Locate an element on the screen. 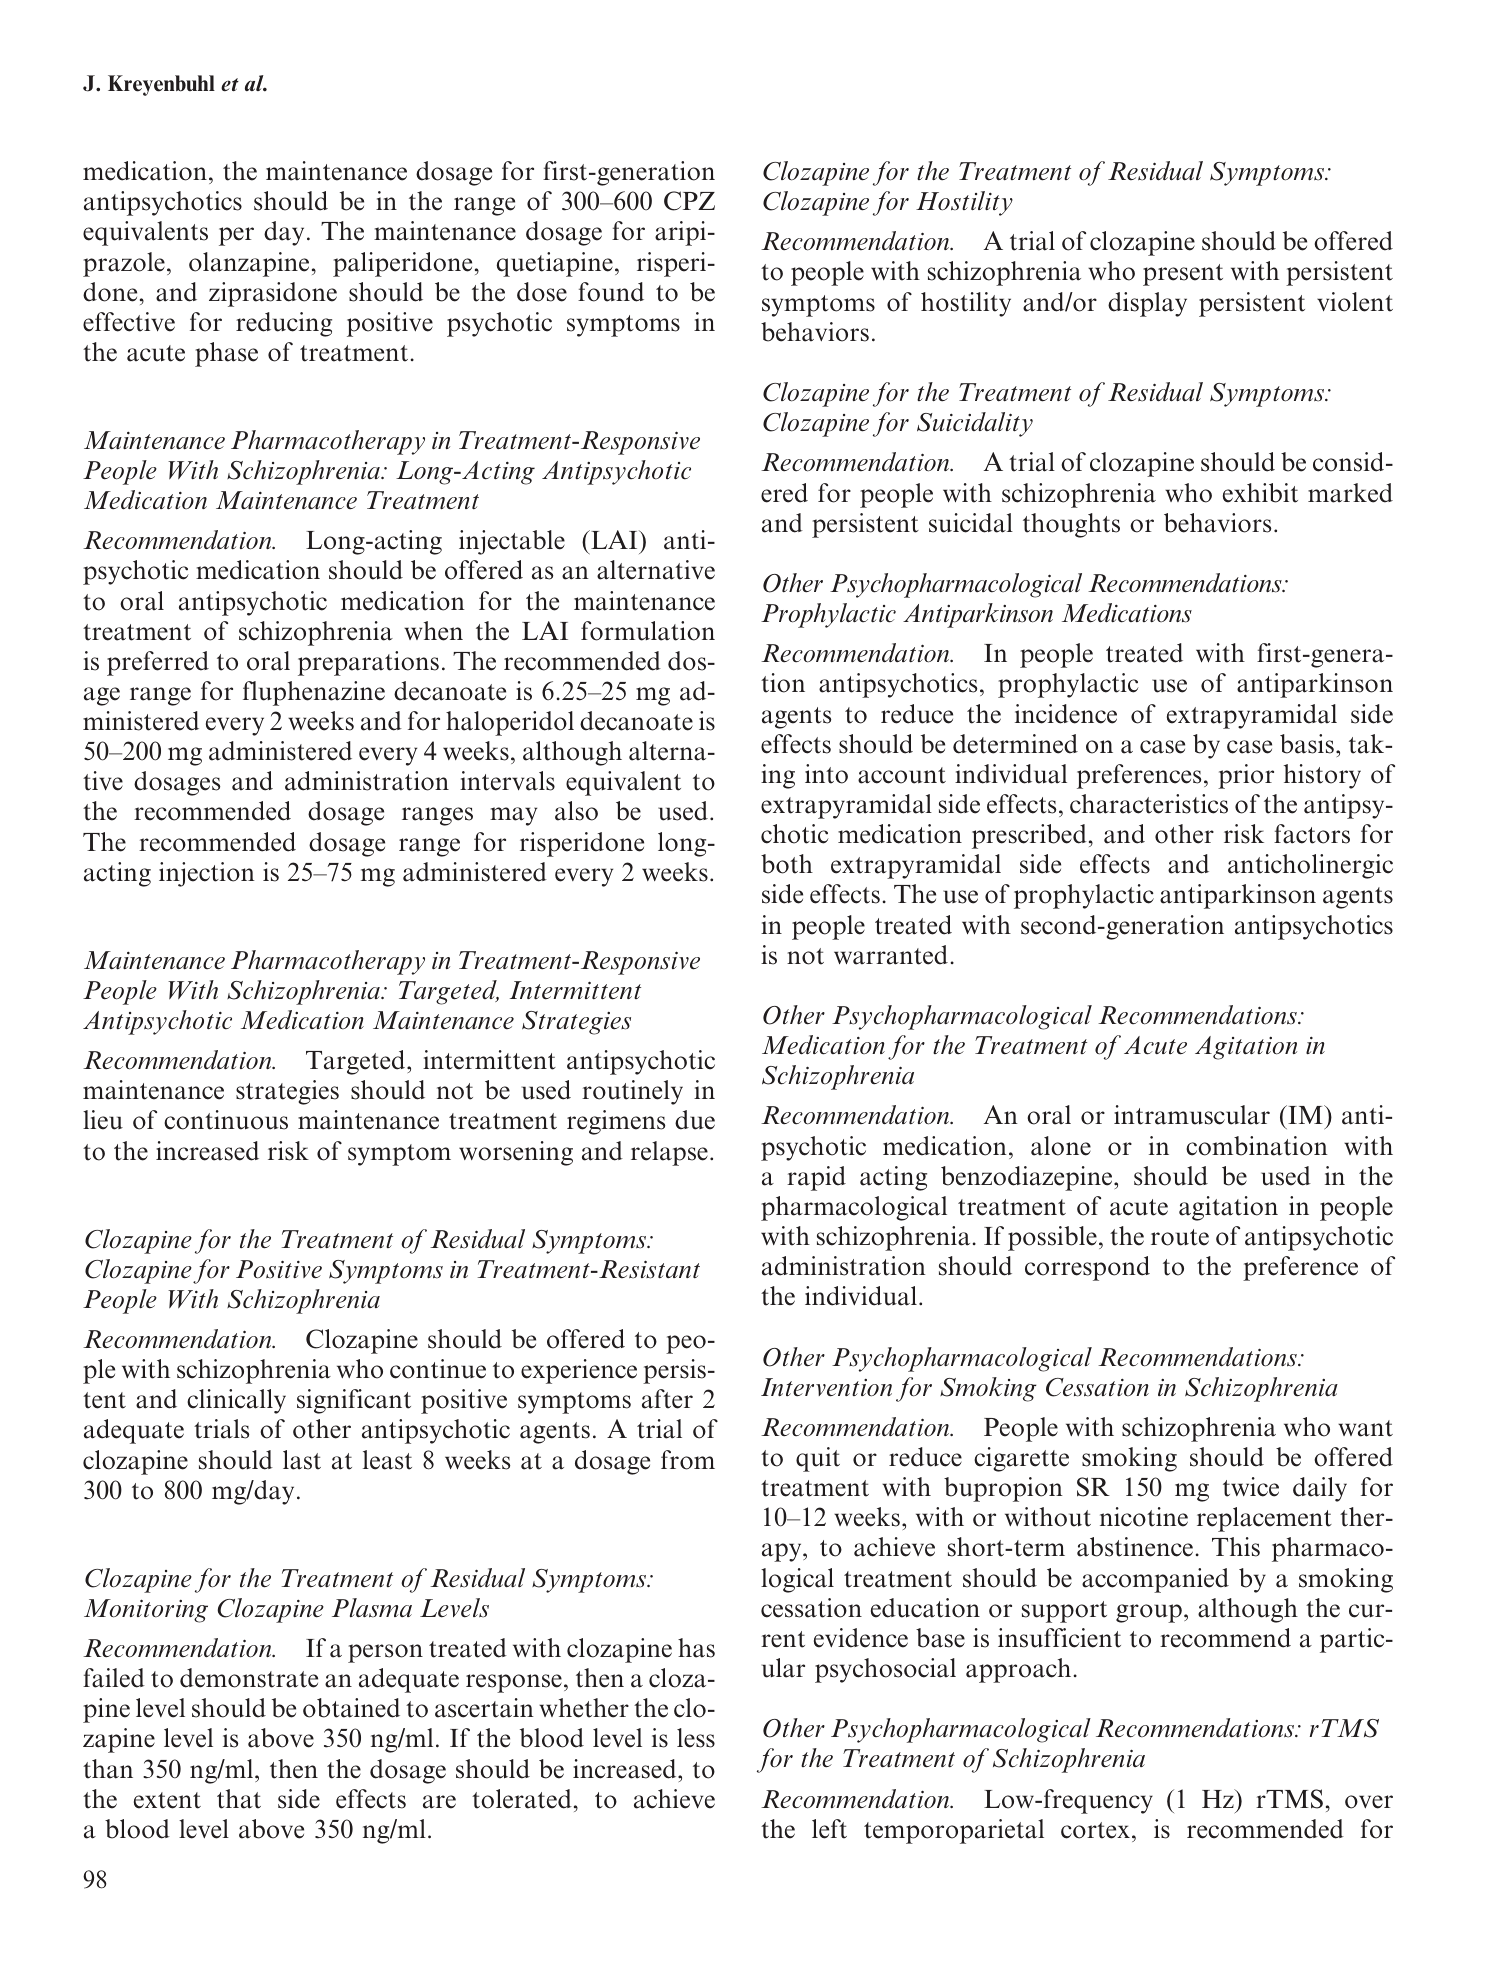 The image size is (1497, 1974). less is located at coordinates (696, 1738).
